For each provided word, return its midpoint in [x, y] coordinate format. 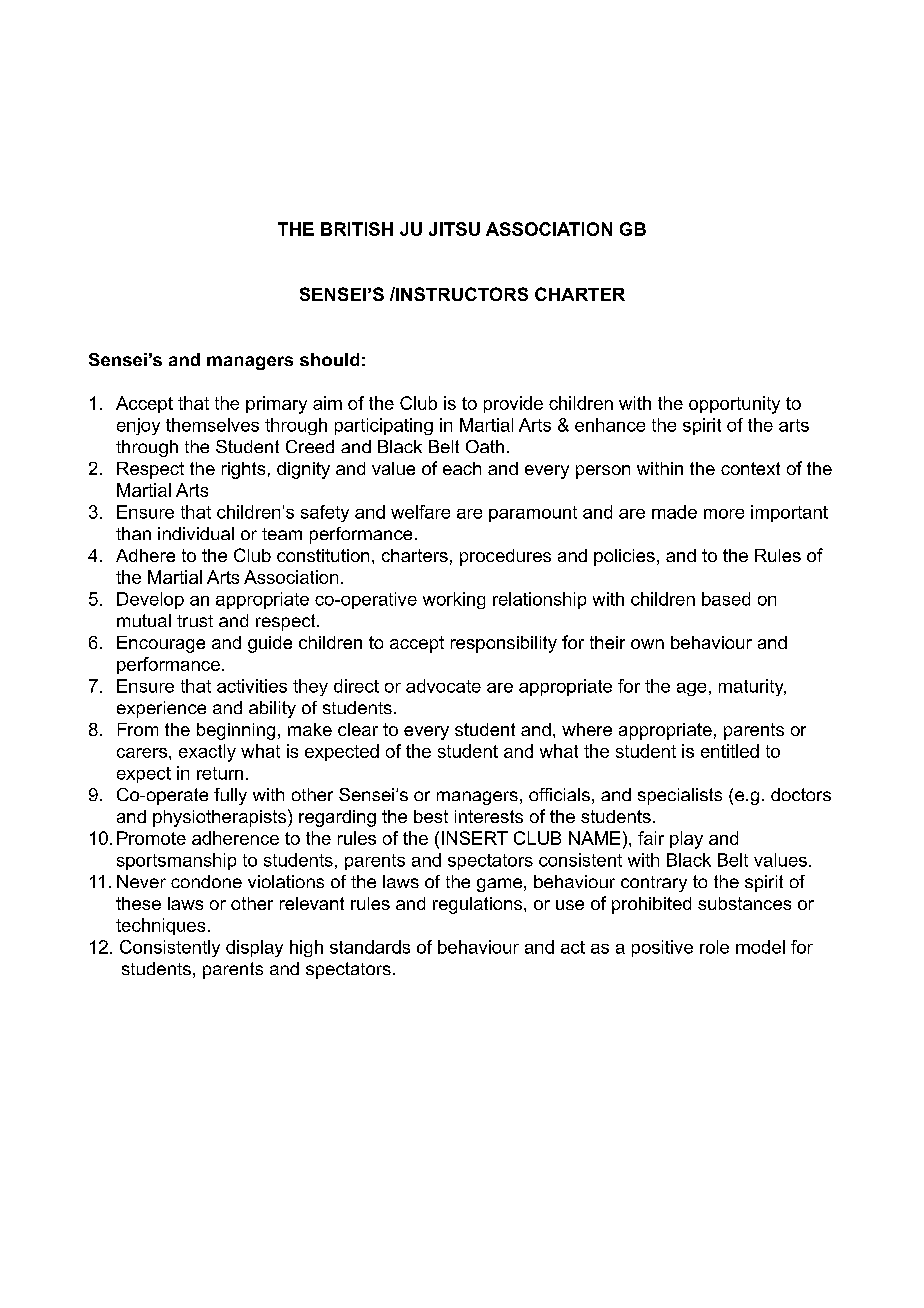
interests [489, 816]
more [724, 514]
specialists [680, 796]
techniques [160, 926]
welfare [420, 512]
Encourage [161, 644]
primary [276, 405]
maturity [752, 687]
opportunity [734, 405]
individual [196, 533]
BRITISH [357, 229]
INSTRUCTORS [461, 294]
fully [230, 796]
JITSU [454, 229]
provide [513, 404]
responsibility [504, 644]
